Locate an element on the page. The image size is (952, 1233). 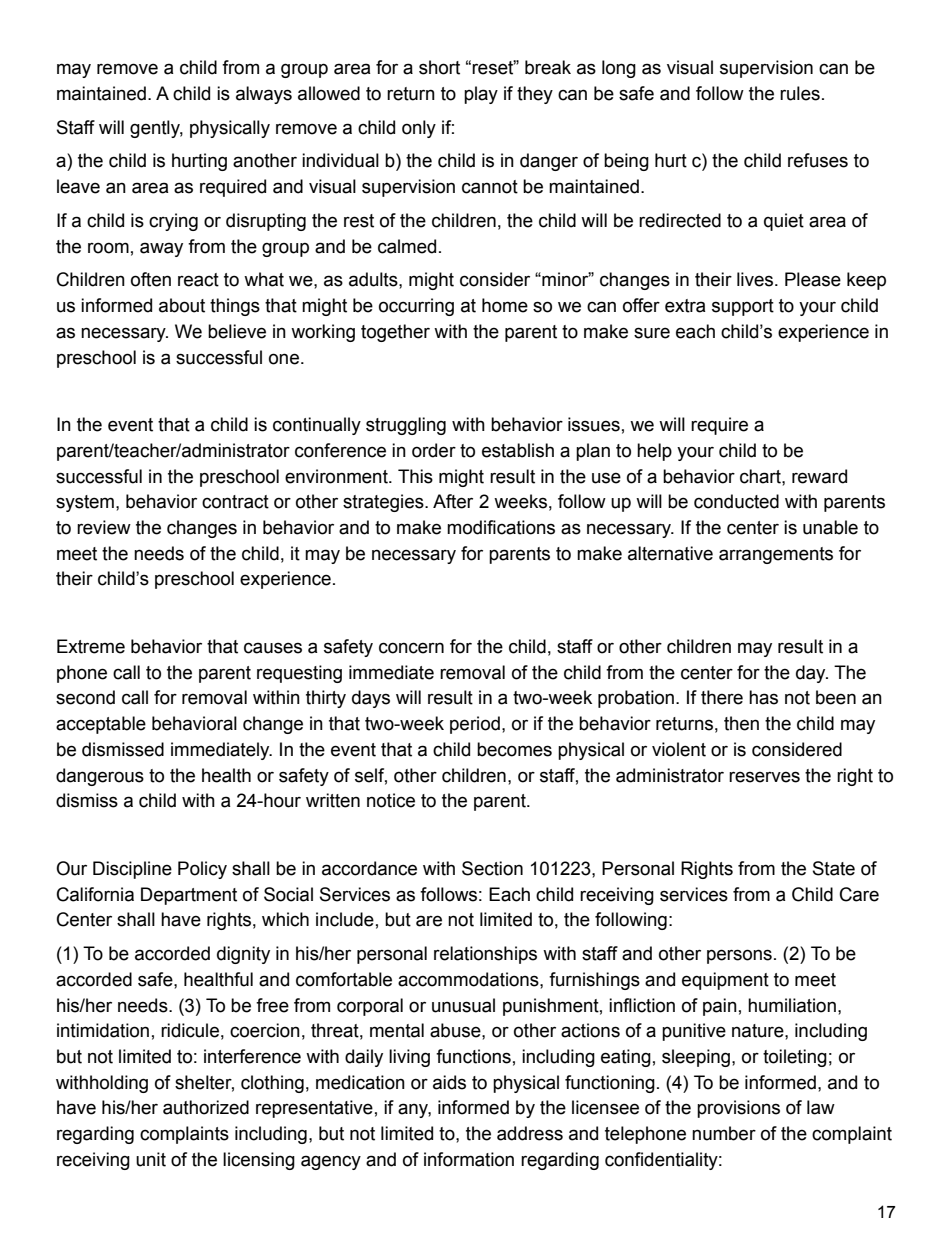
play is located at coordinates (481, 95).
